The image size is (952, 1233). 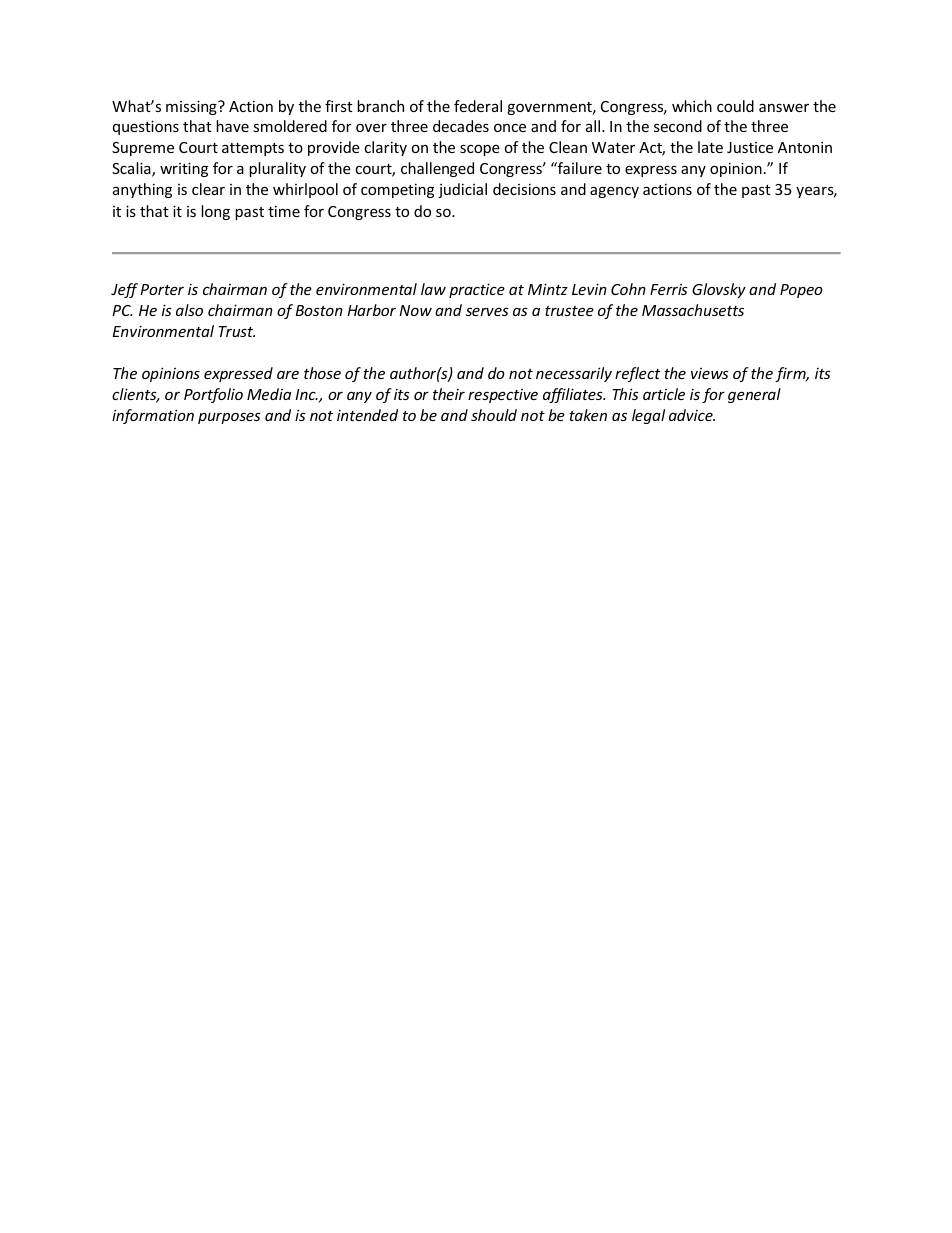 What do you see at coordinates (735, 106) in the screenshot?
I see `could` at bounding box center [735, 106].
